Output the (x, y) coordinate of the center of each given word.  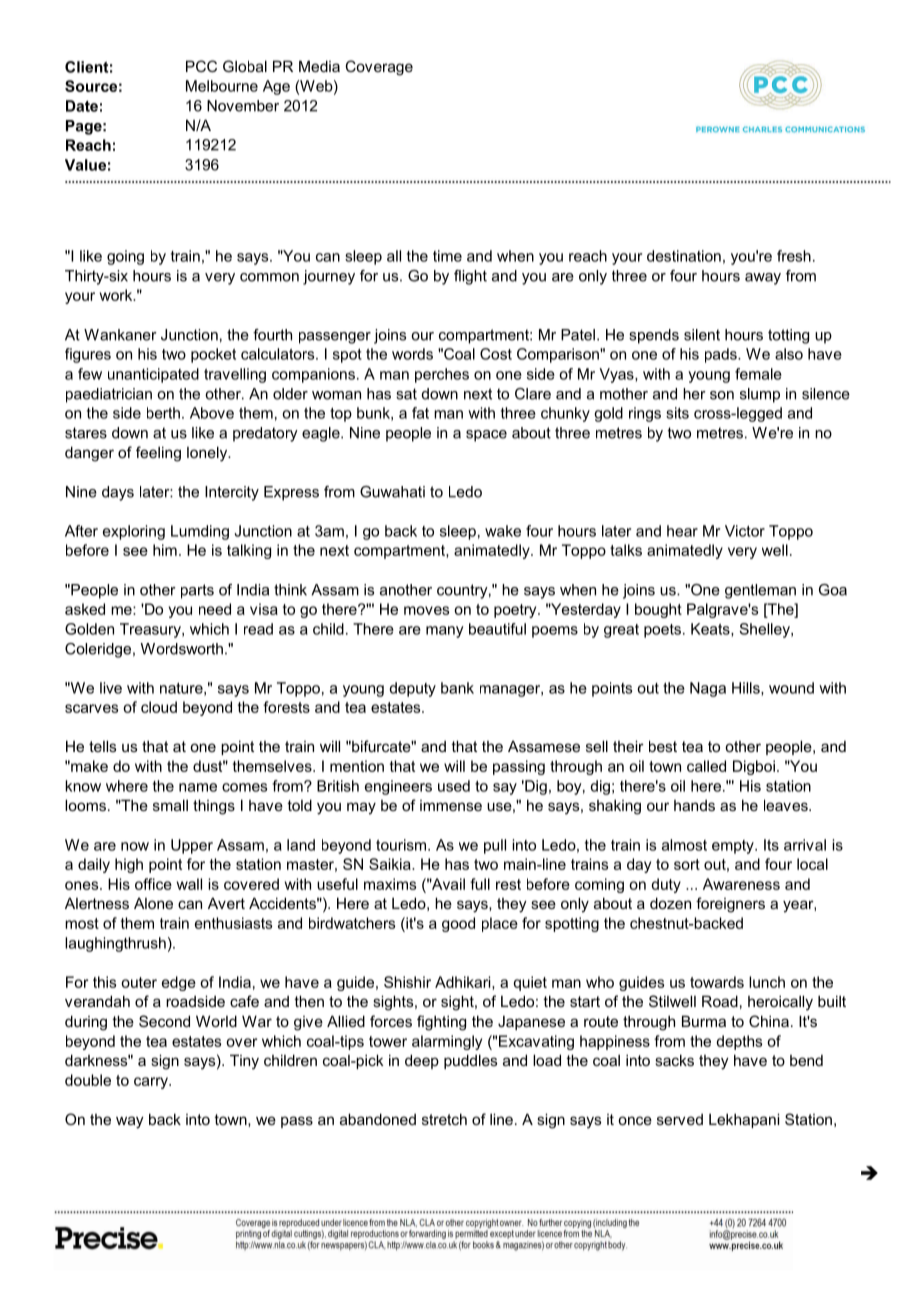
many (445, 632)
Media (319, 66)
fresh (794, 256)
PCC (201, 66)
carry (152, 1083)
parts (197, 591)
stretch (444, 1119)
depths (739, 1042)
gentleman (760, 591)
